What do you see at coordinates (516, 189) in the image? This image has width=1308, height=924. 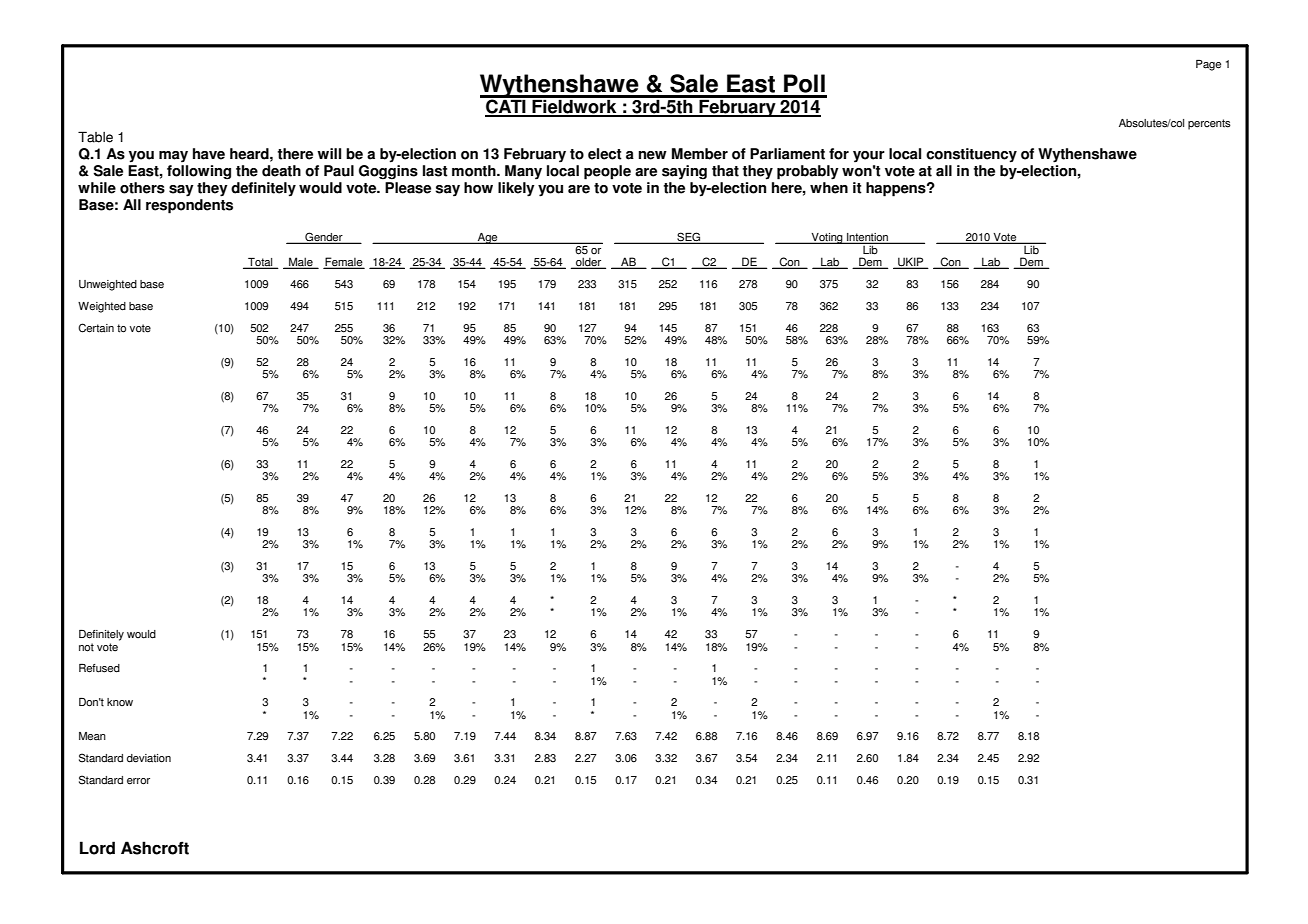 I see `likely` at bounding box center [516, 189].
